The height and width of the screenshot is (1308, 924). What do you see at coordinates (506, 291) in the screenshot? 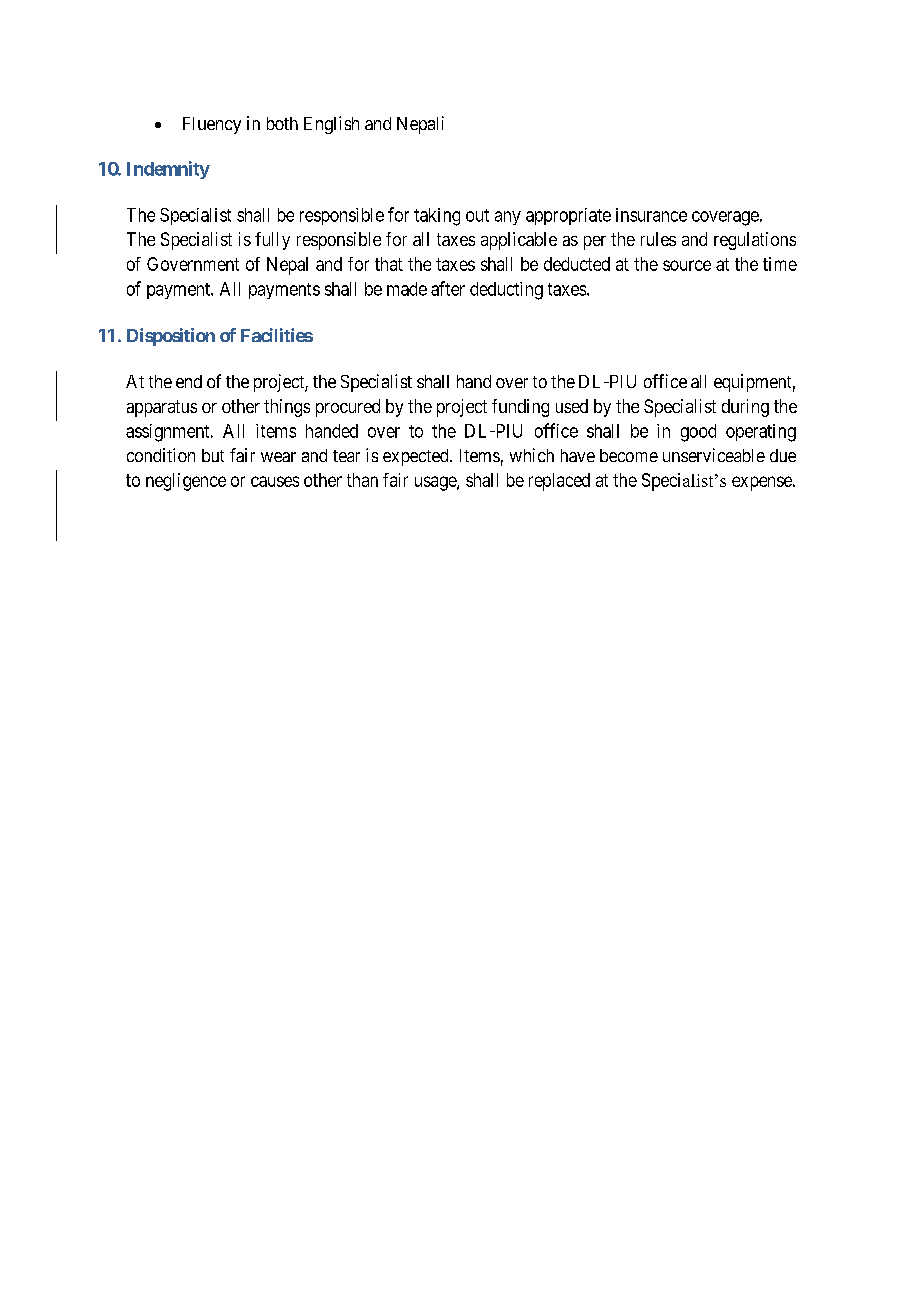
I see `deducting` at bounding box center [506, 291].
